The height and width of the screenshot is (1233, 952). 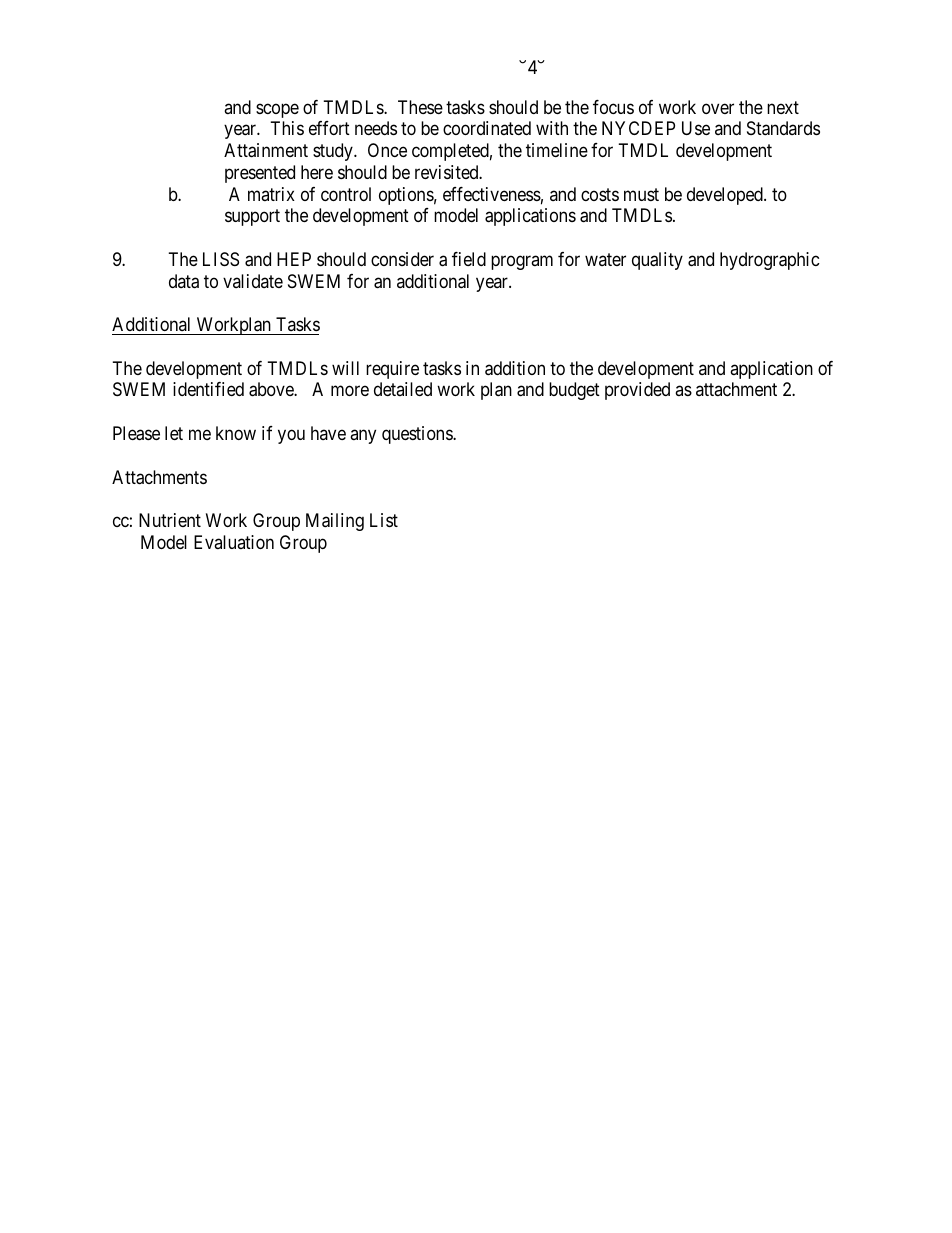 What do you see at coordinates (234, 542) in the screenshot?
I see `Evaluation` at bounding box center [234, 542].
